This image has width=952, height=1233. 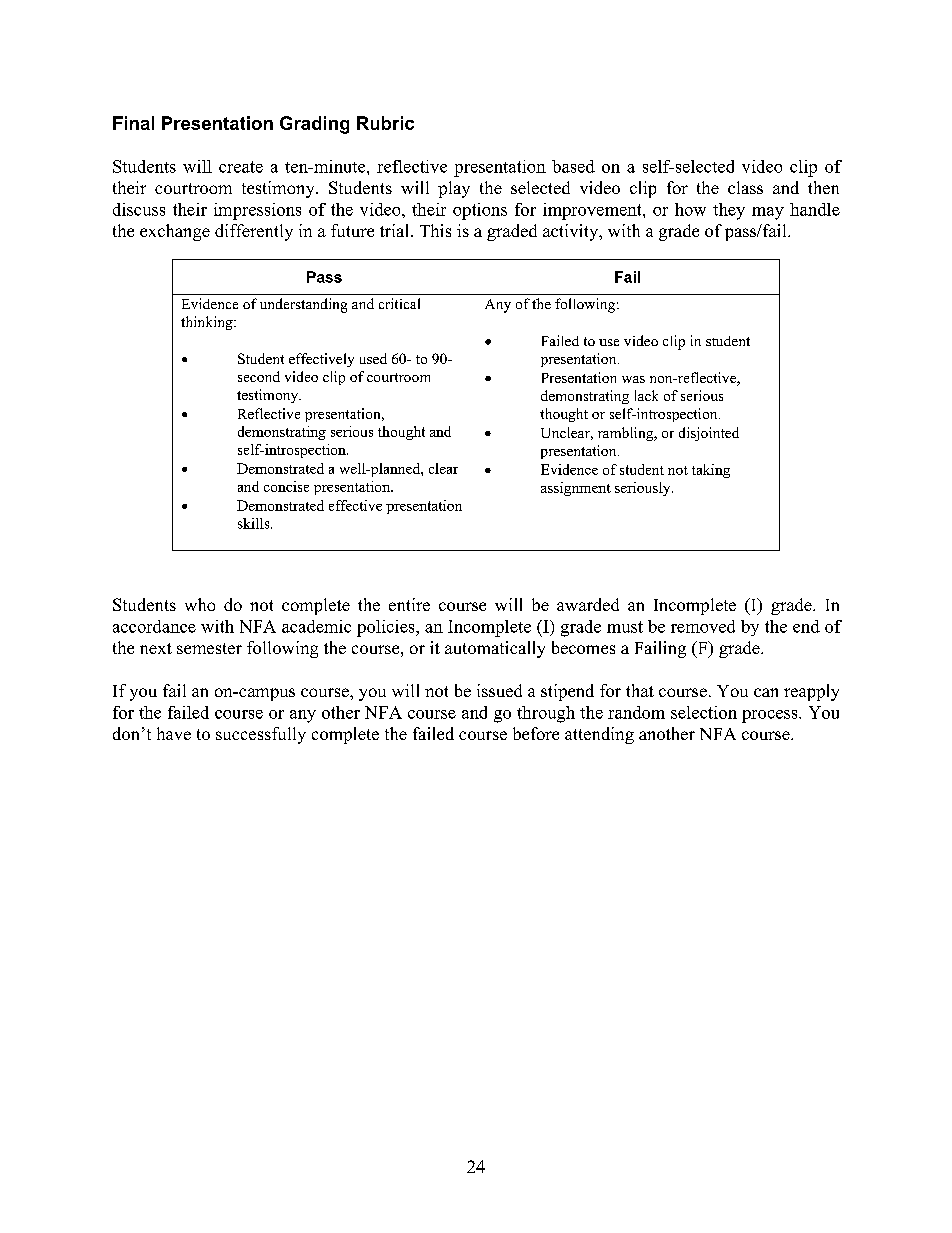 What do you see at coordinates (286, 486) in the image?
I see `concise` at bounding box center [286, 486].
